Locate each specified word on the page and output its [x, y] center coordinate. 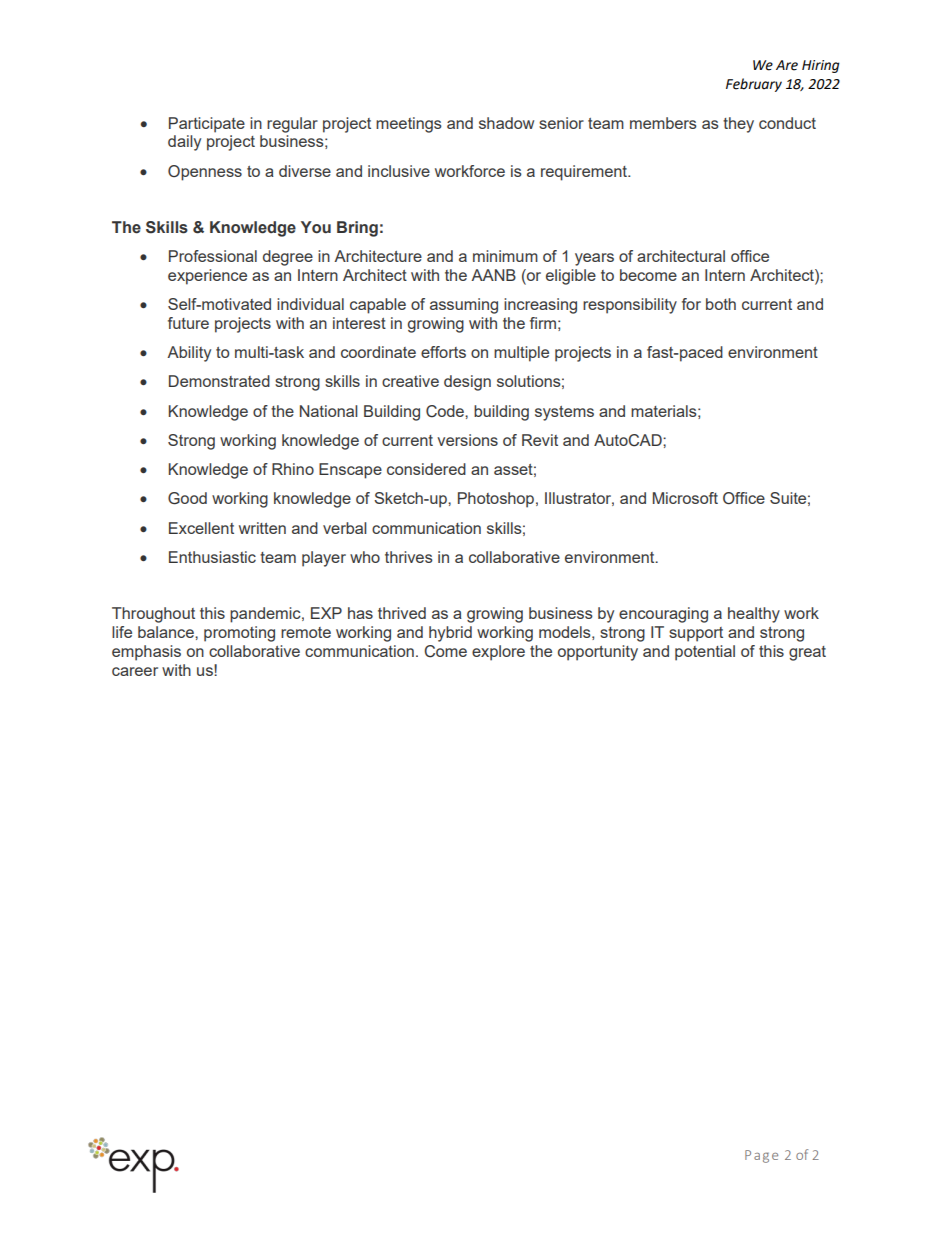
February [754, 85]
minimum [505, 256]
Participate [207, 125]
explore [498, 653]
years [594, 259]
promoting [239, 634]
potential [705, 653]
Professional [213, 256]
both [721, 304]
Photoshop [497, 500]
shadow [506, 123]
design [467, 383]
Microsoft [685, 498]
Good [187, 498]
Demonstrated [219, 381]
